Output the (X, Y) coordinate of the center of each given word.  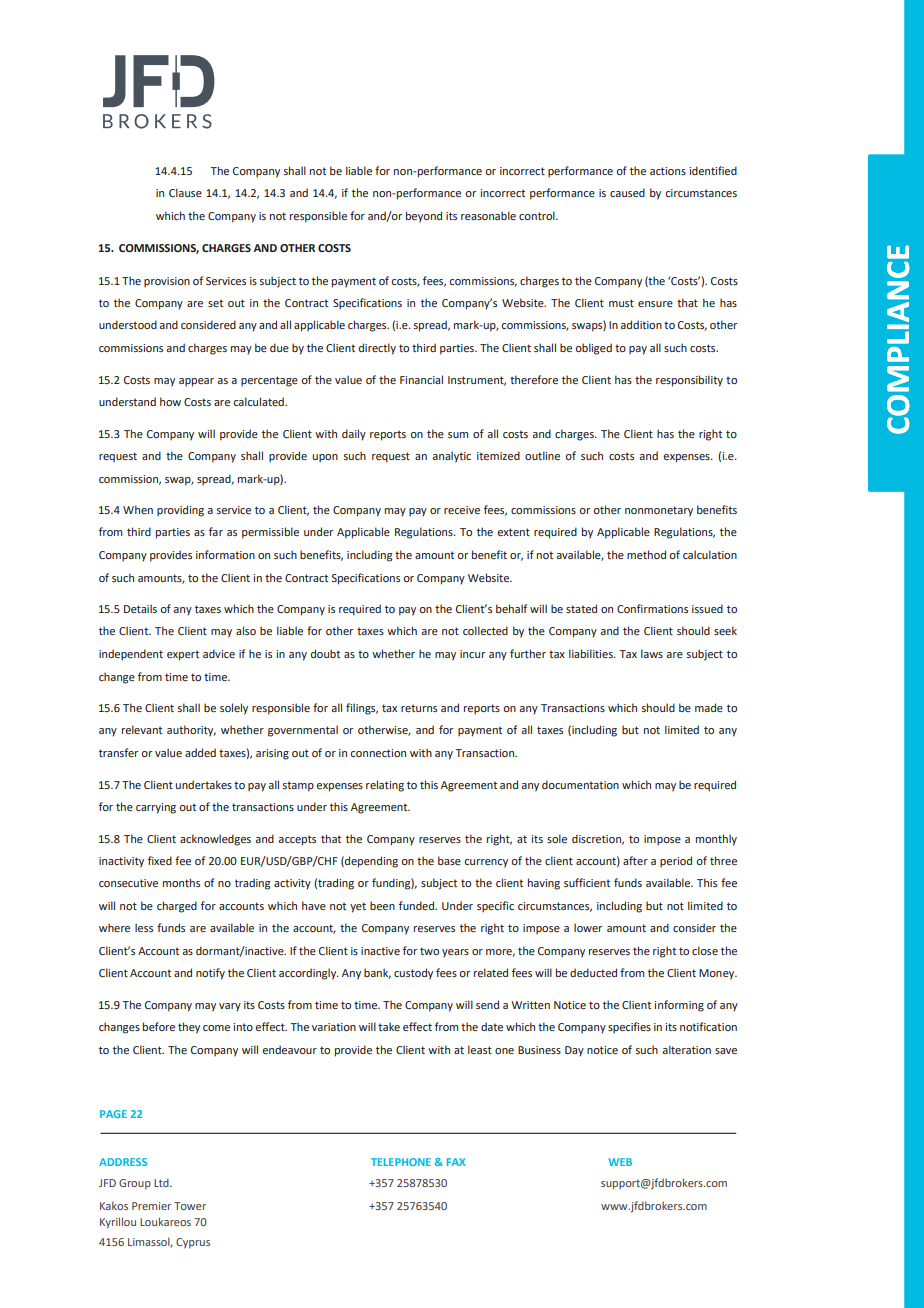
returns (419, 708)
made (709, 707)
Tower (190, 1206)
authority (191, 731)
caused (627, 192)
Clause (185, 192)
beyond (424, 217)
